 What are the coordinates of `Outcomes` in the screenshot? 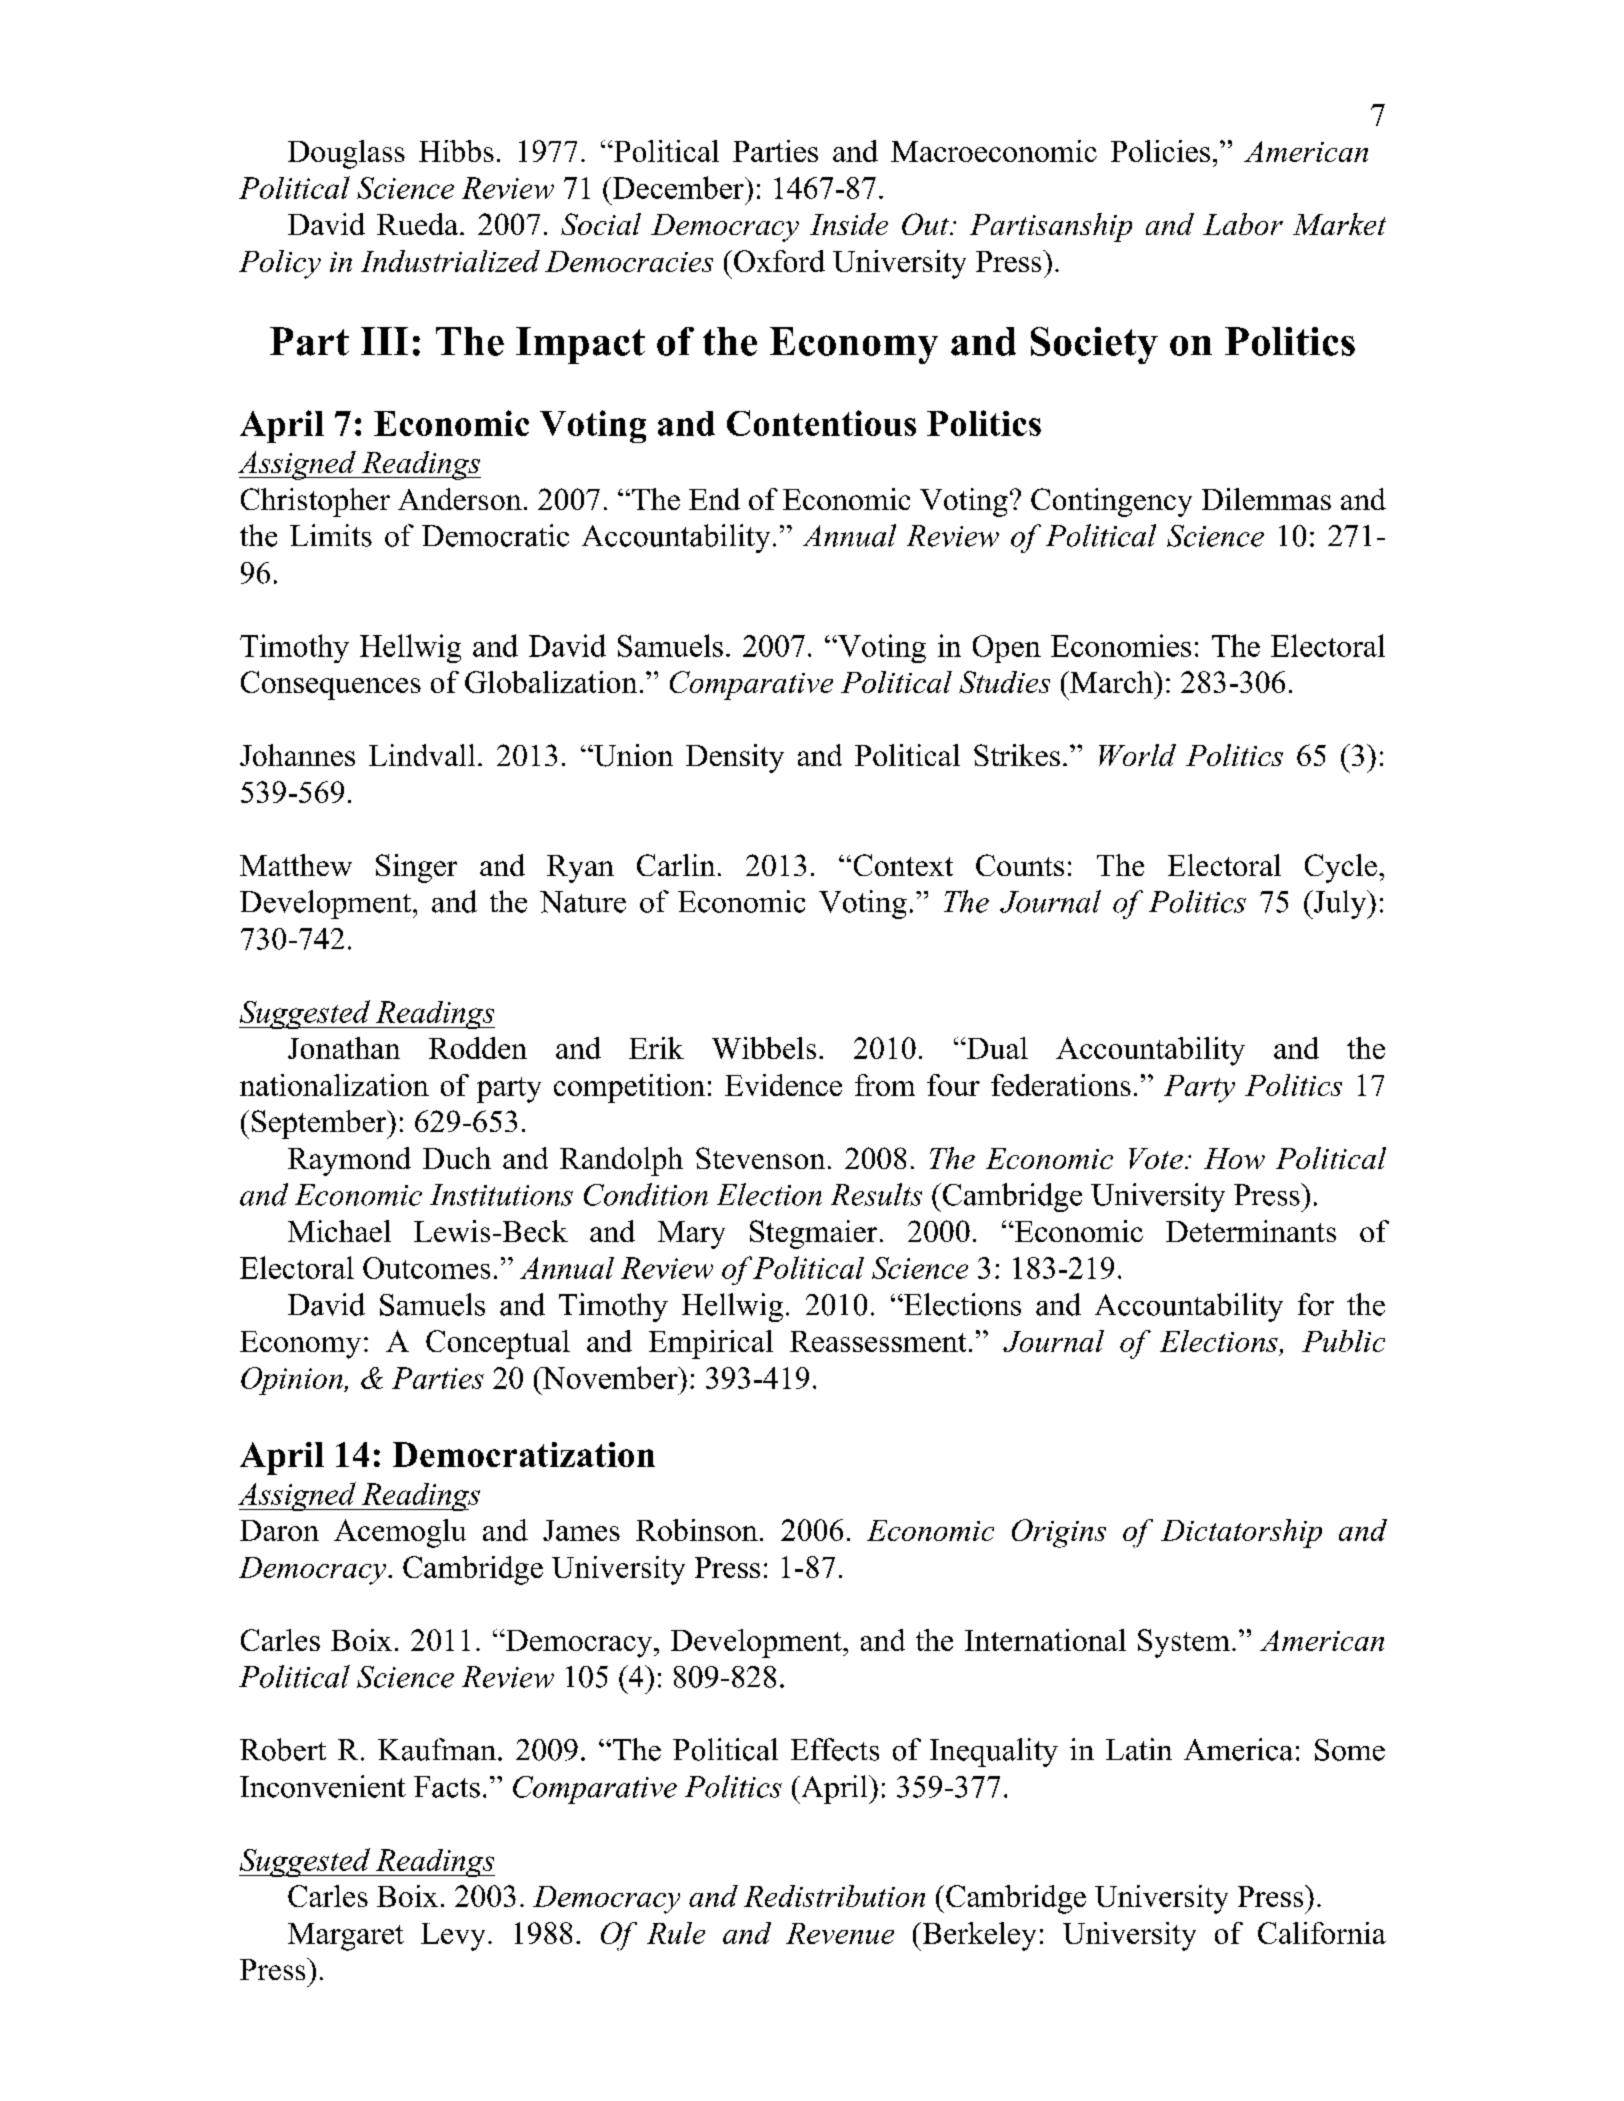 It's located at (426, 1268).
